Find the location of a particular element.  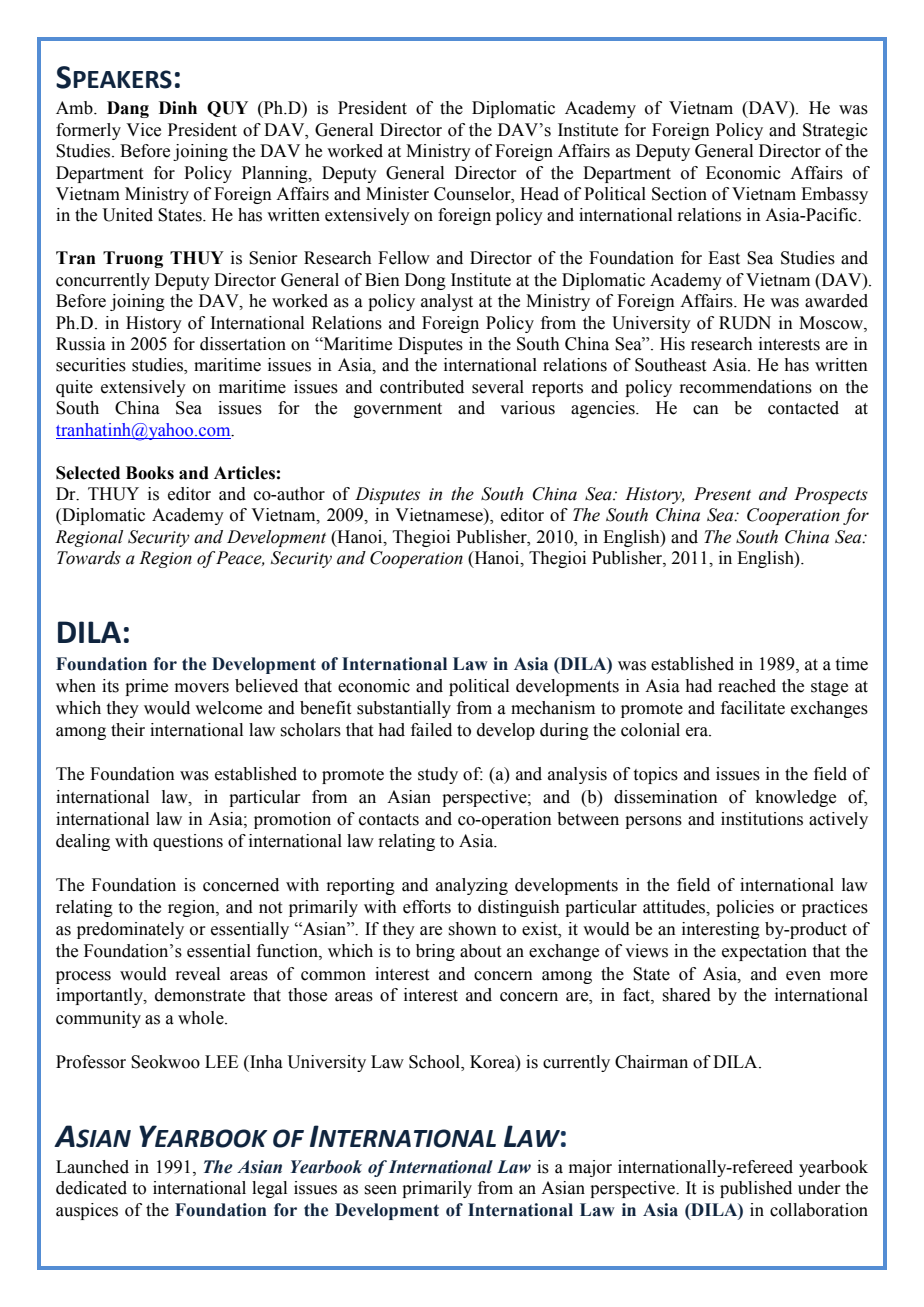

Books is located at coordinates (150, 473).
